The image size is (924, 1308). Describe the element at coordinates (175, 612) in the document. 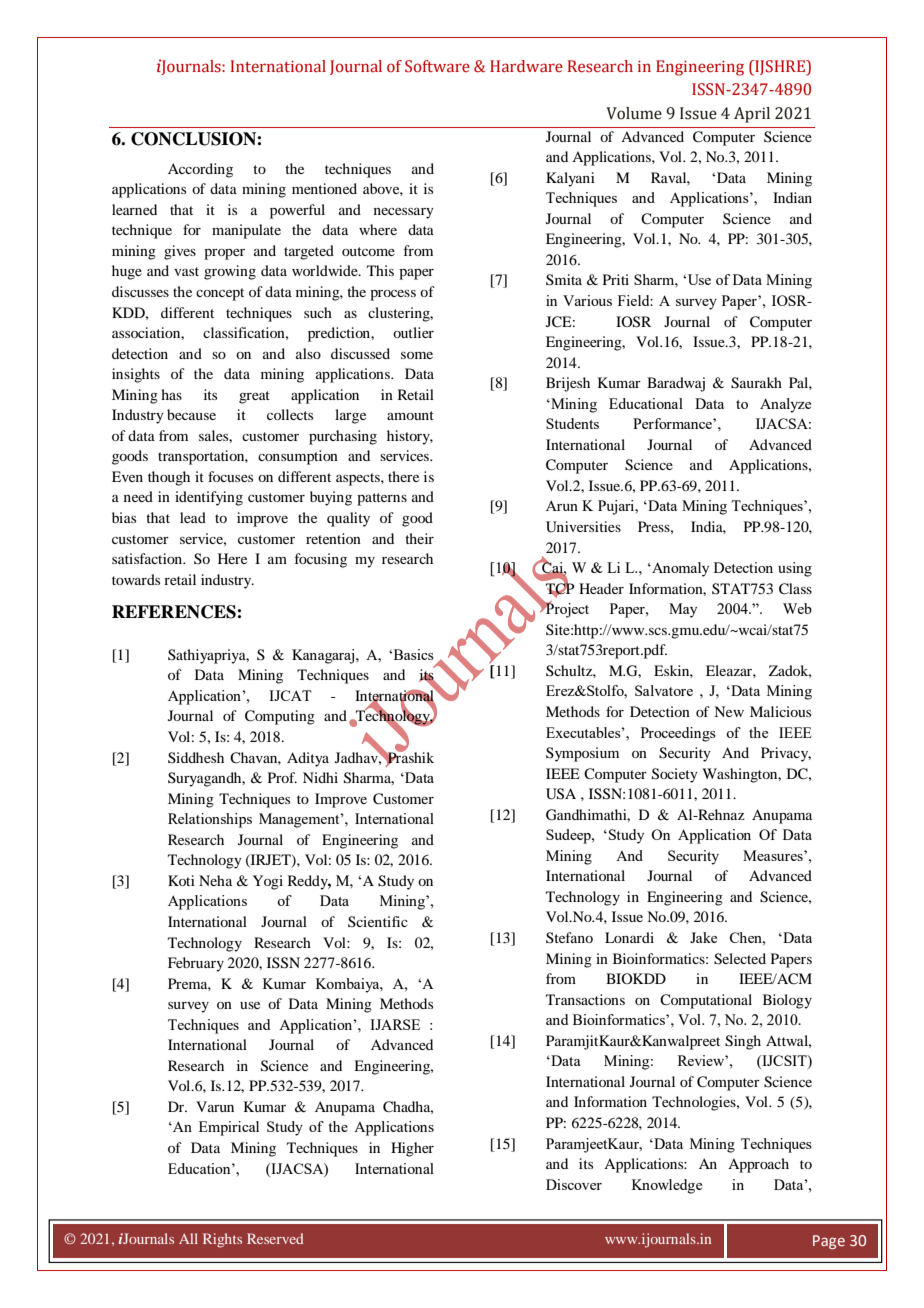

I see `REFERENCES` at that location.
